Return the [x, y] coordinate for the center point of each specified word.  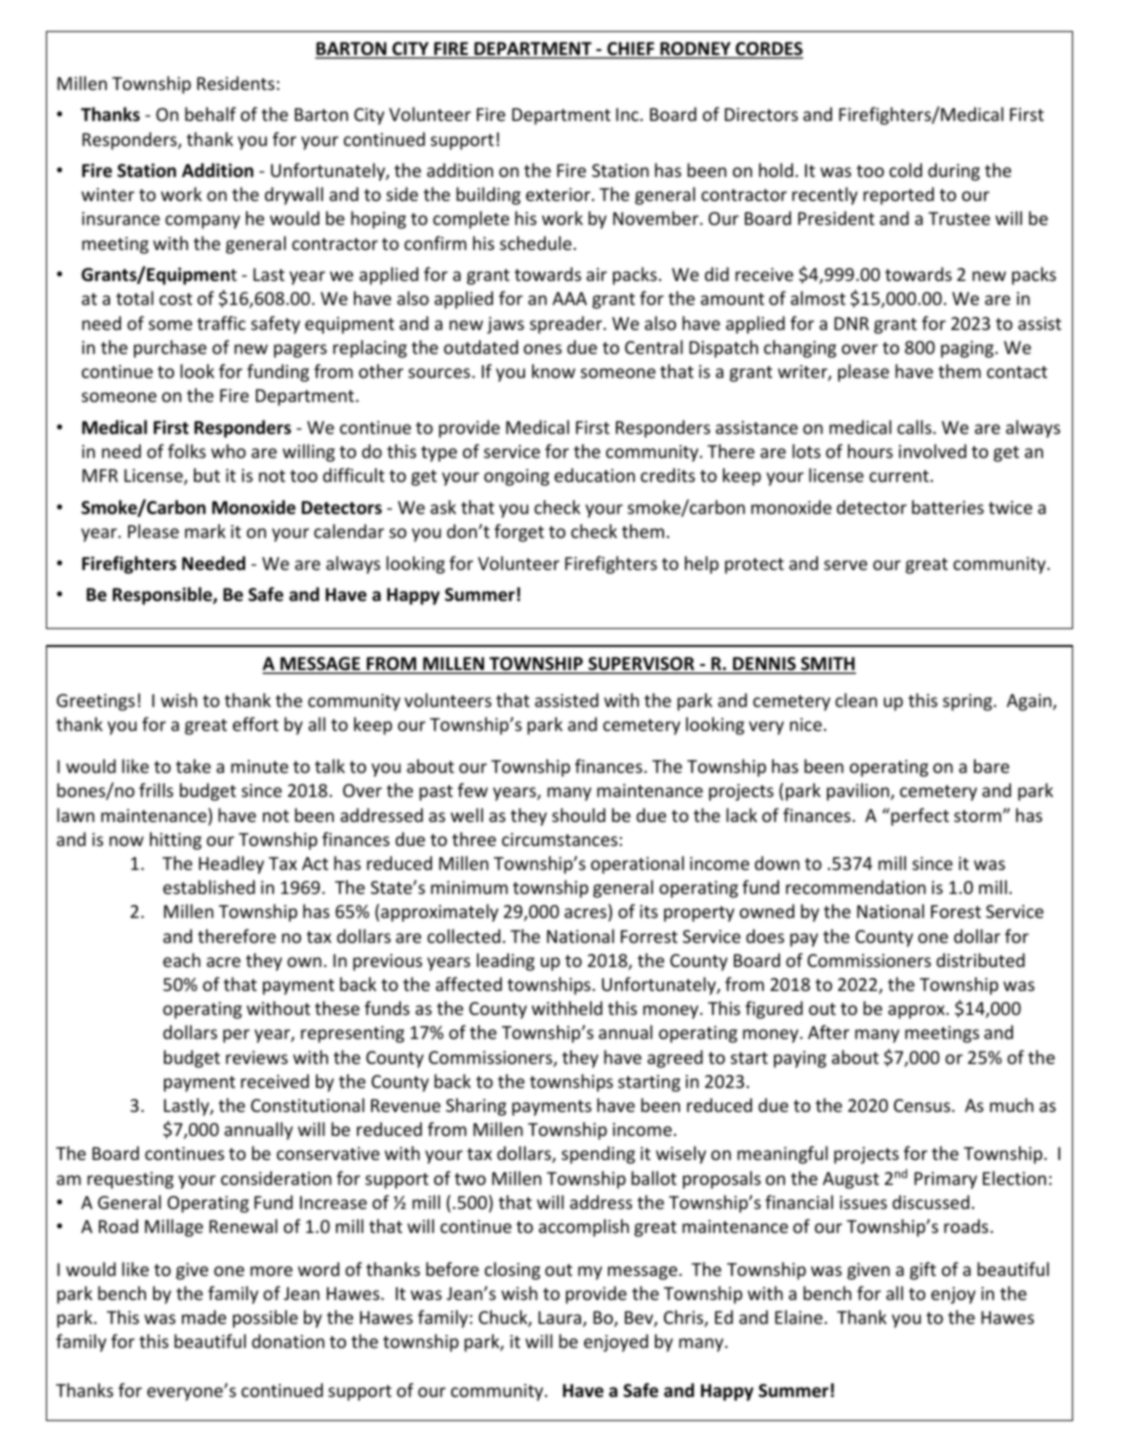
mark [205, 531]
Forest [956, 911]
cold [905, 170]
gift [923, 1271]
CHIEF [631, 50]
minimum [469, 887]
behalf [210, 114]
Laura [561, 1319]
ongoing [516, 477]
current [900, 476]
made [204, 1317]
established [209, 887]
